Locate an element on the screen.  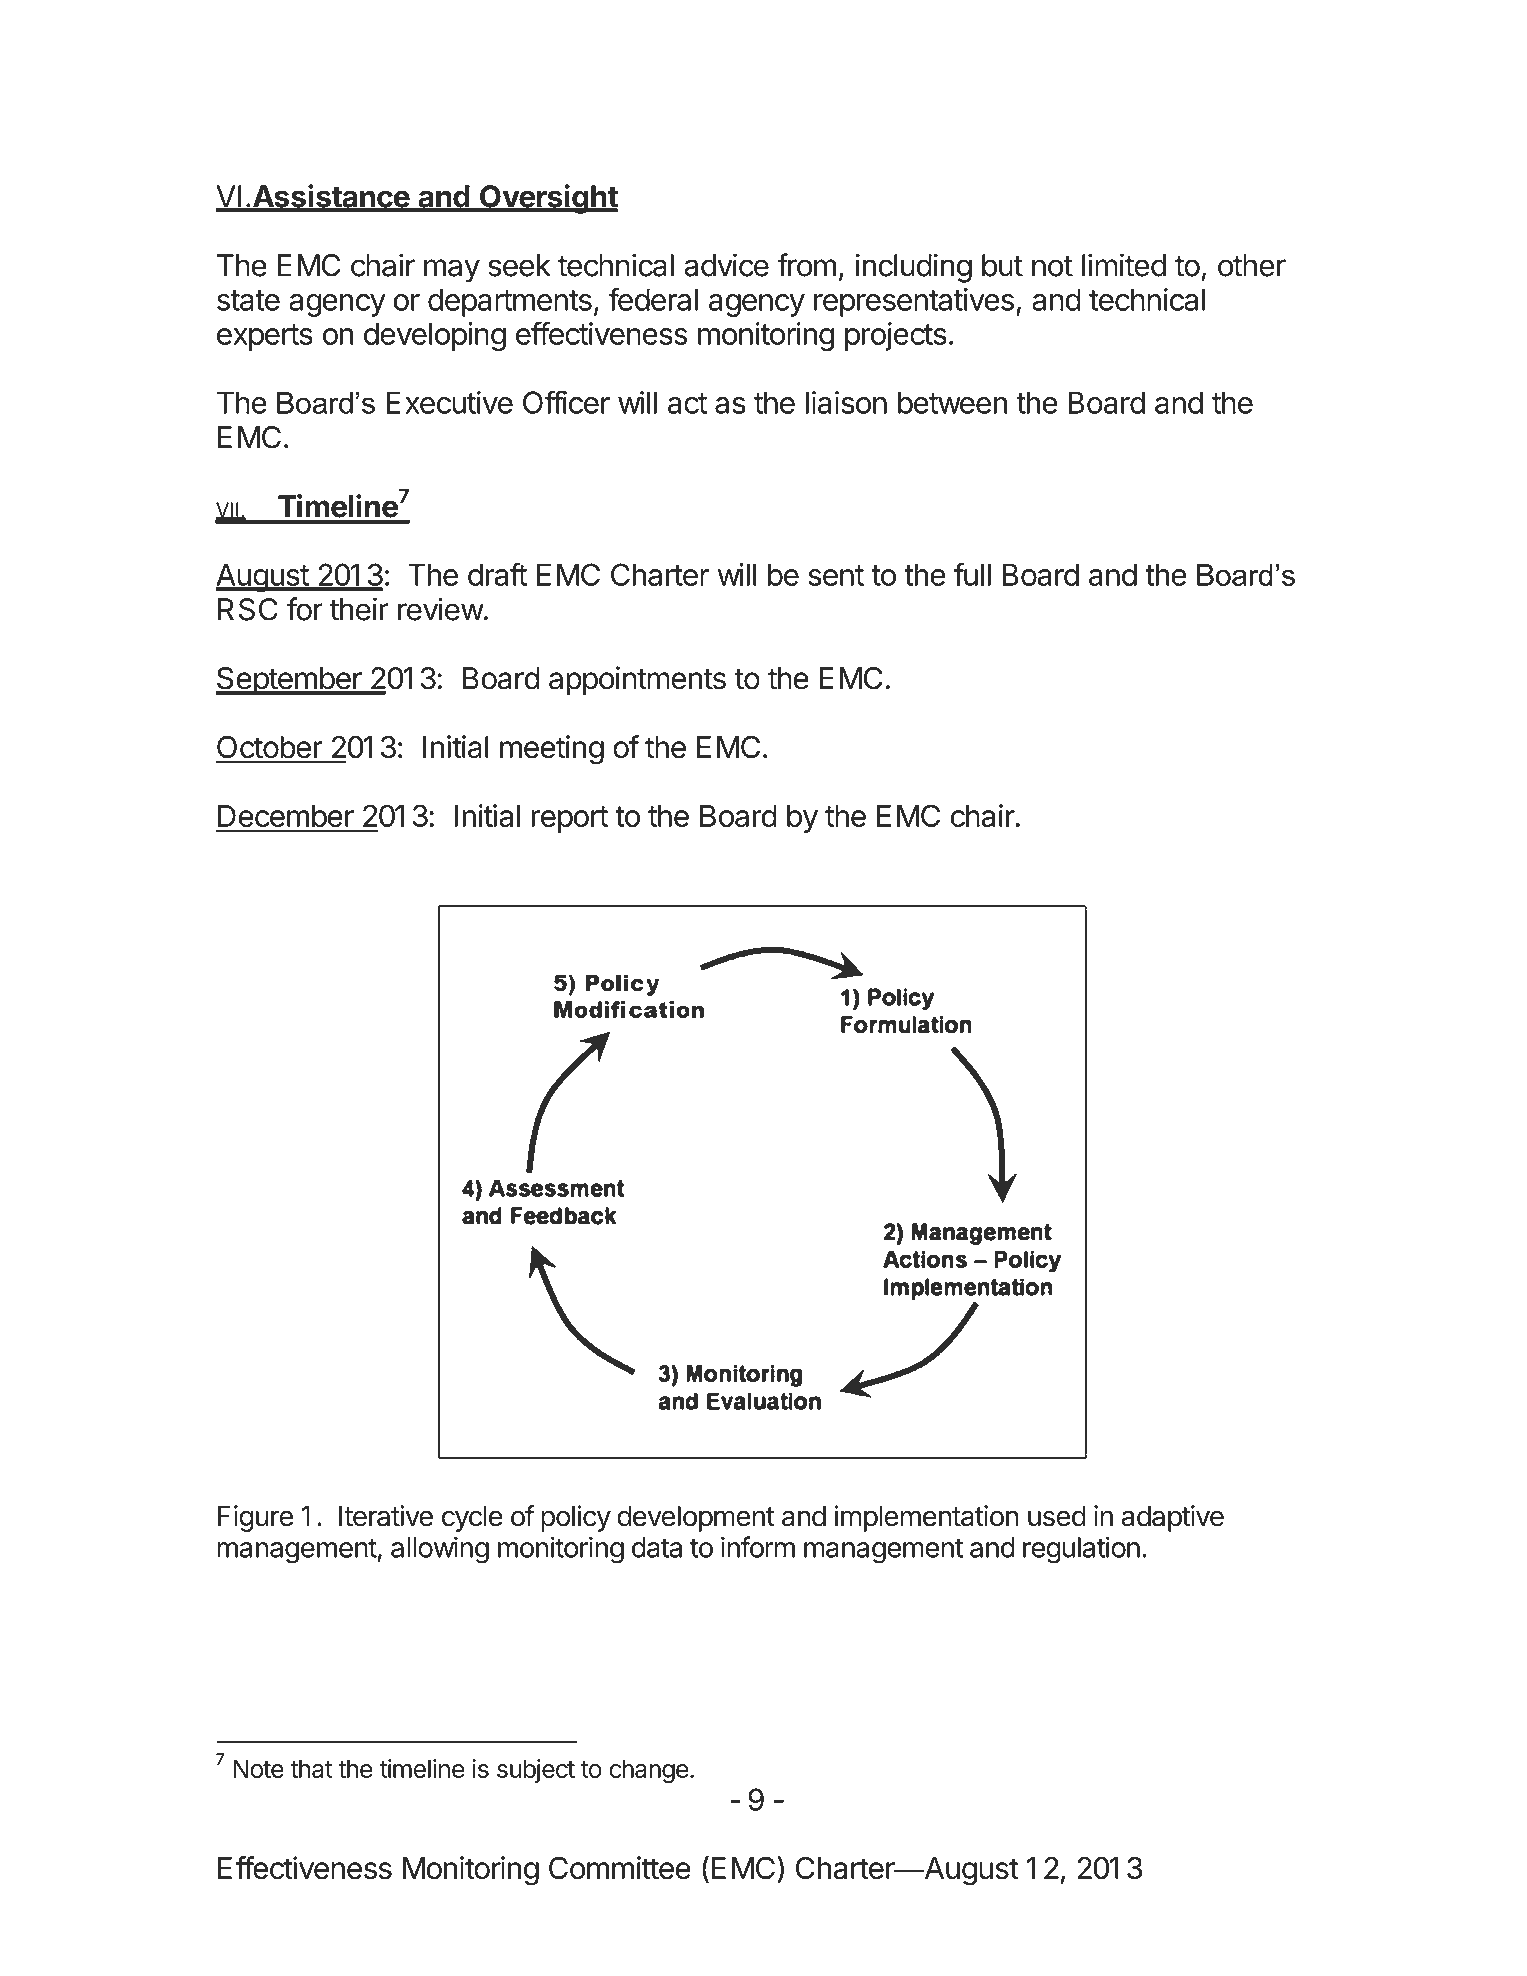
limited is located at coordinates (1124, 265).
